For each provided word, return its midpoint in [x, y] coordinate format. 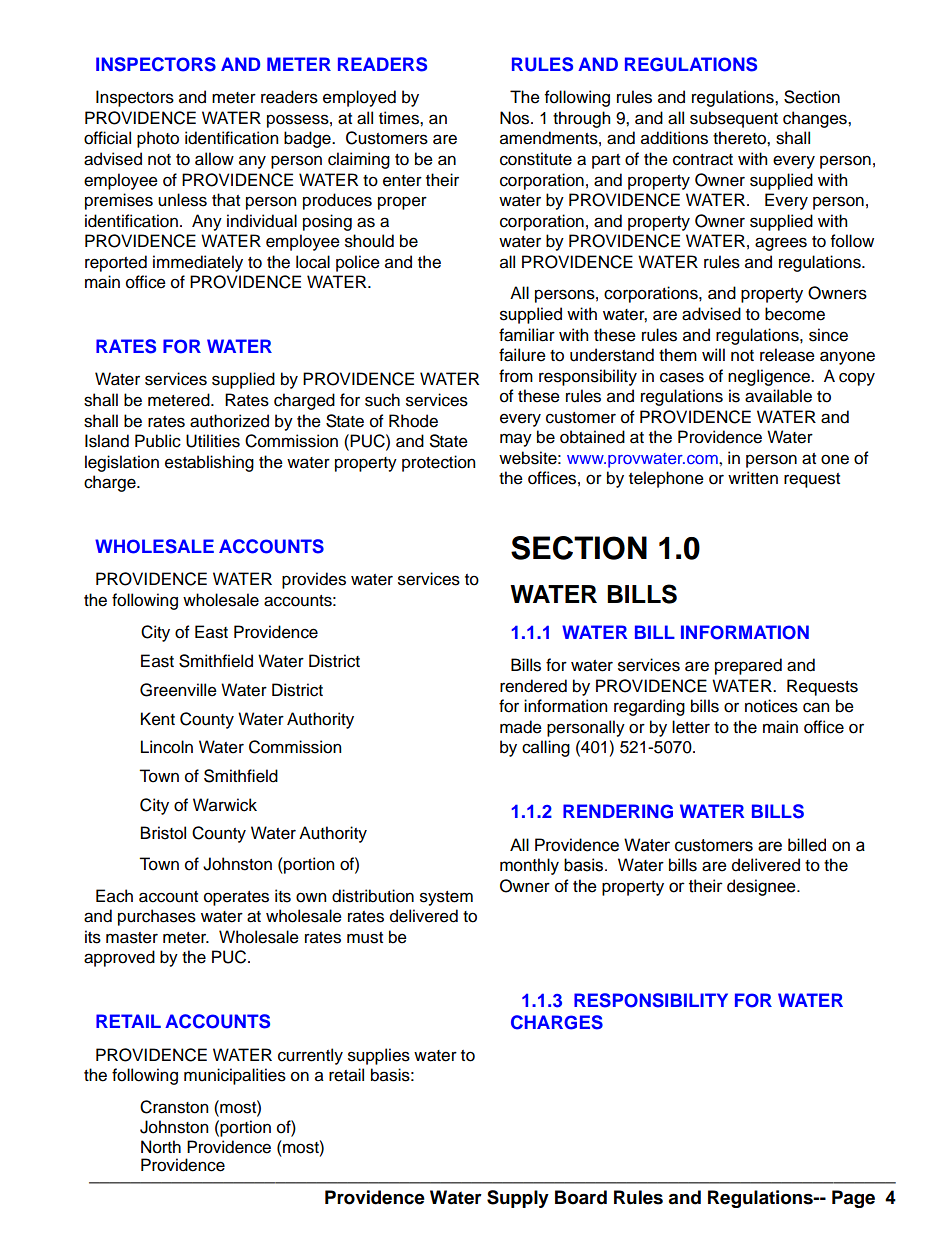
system [446, 898]
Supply [518, 1199]
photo [158, 139]
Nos [516, 118]
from [516, 376]
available [778, 396]
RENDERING [618, 811]
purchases [157, 917]
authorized [229, 421]
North [161, 1147]
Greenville [178, 690]
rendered [533, 686]
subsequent [734, 119]
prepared [748, 666]
